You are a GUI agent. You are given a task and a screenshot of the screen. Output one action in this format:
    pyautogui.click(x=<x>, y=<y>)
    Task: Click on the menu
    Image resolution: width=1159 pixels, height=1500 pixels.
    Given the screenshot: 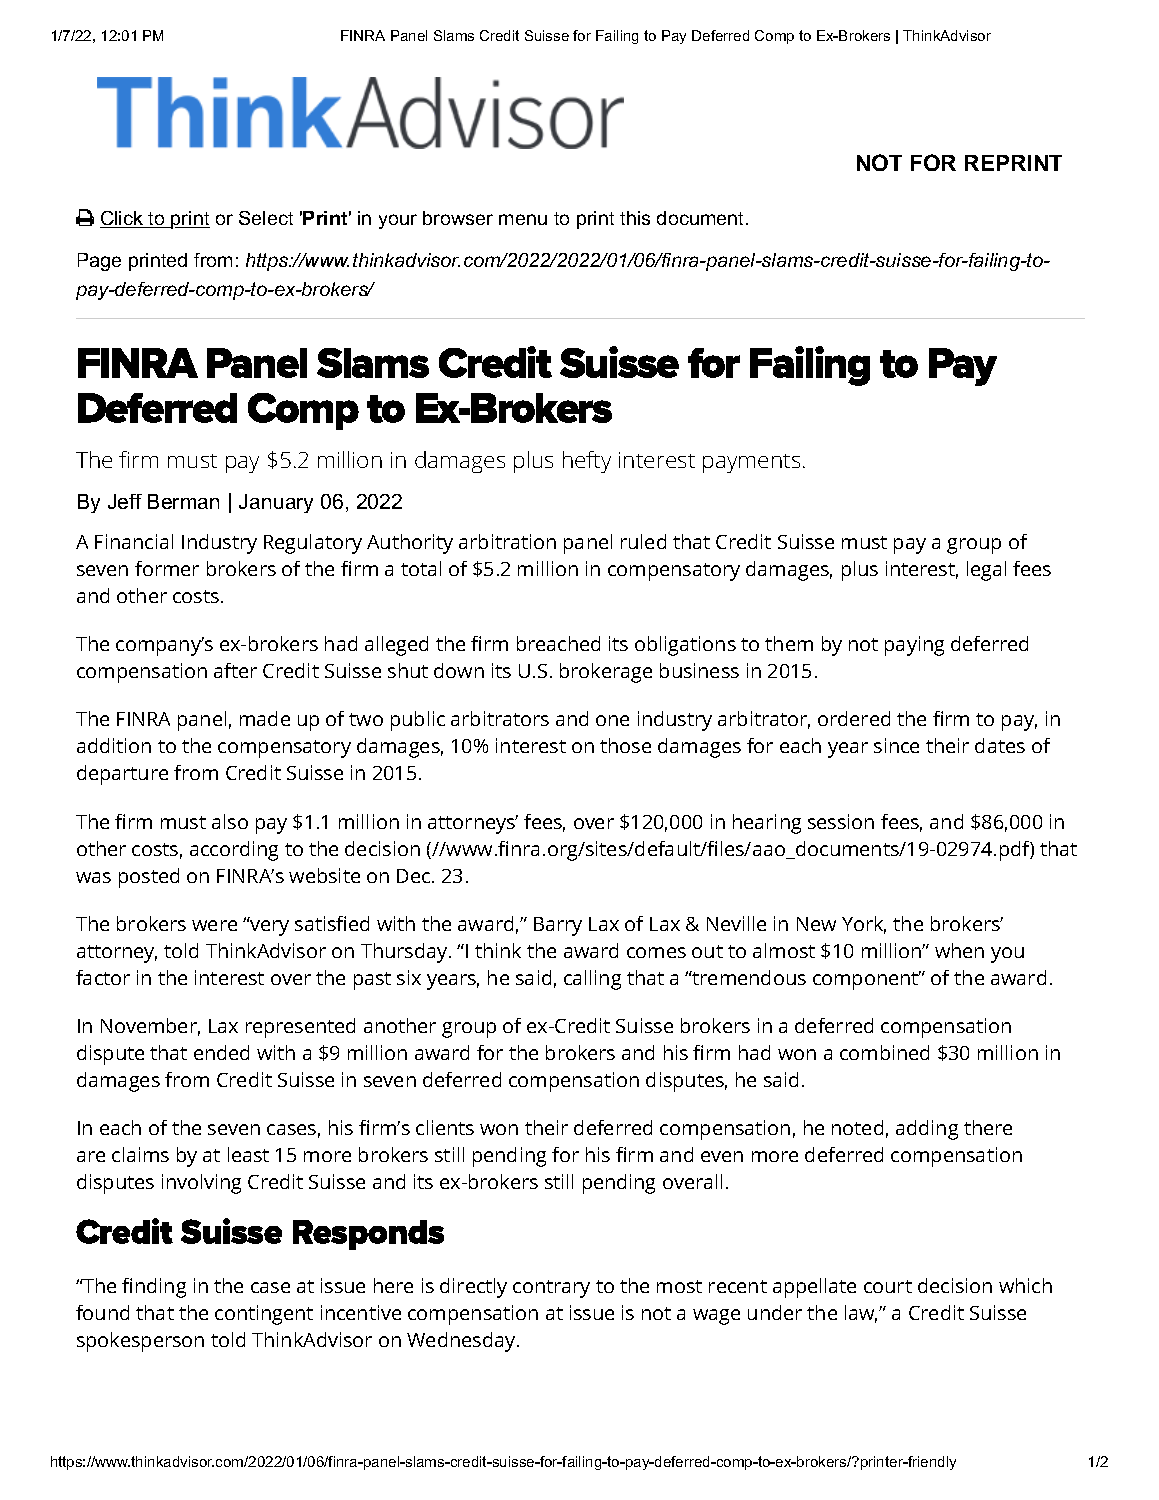 What is the action you would take?
    pyautogui.click(x=523, y=219)
